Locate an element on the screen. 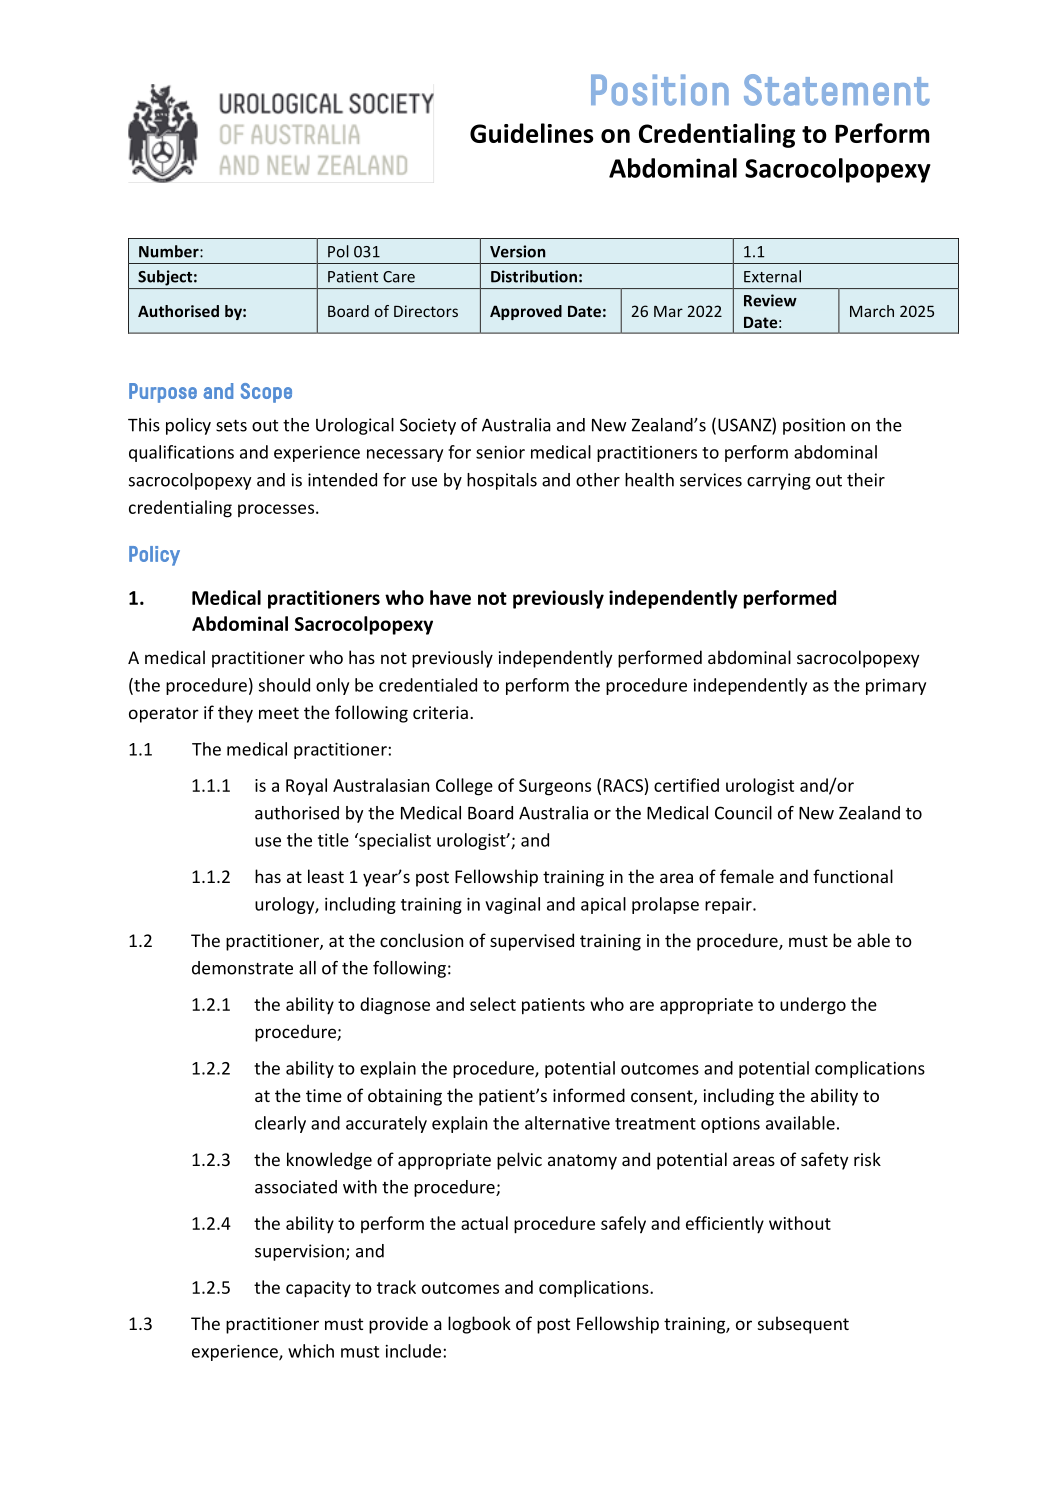  logbook is located at coordinates (479, 1325).
